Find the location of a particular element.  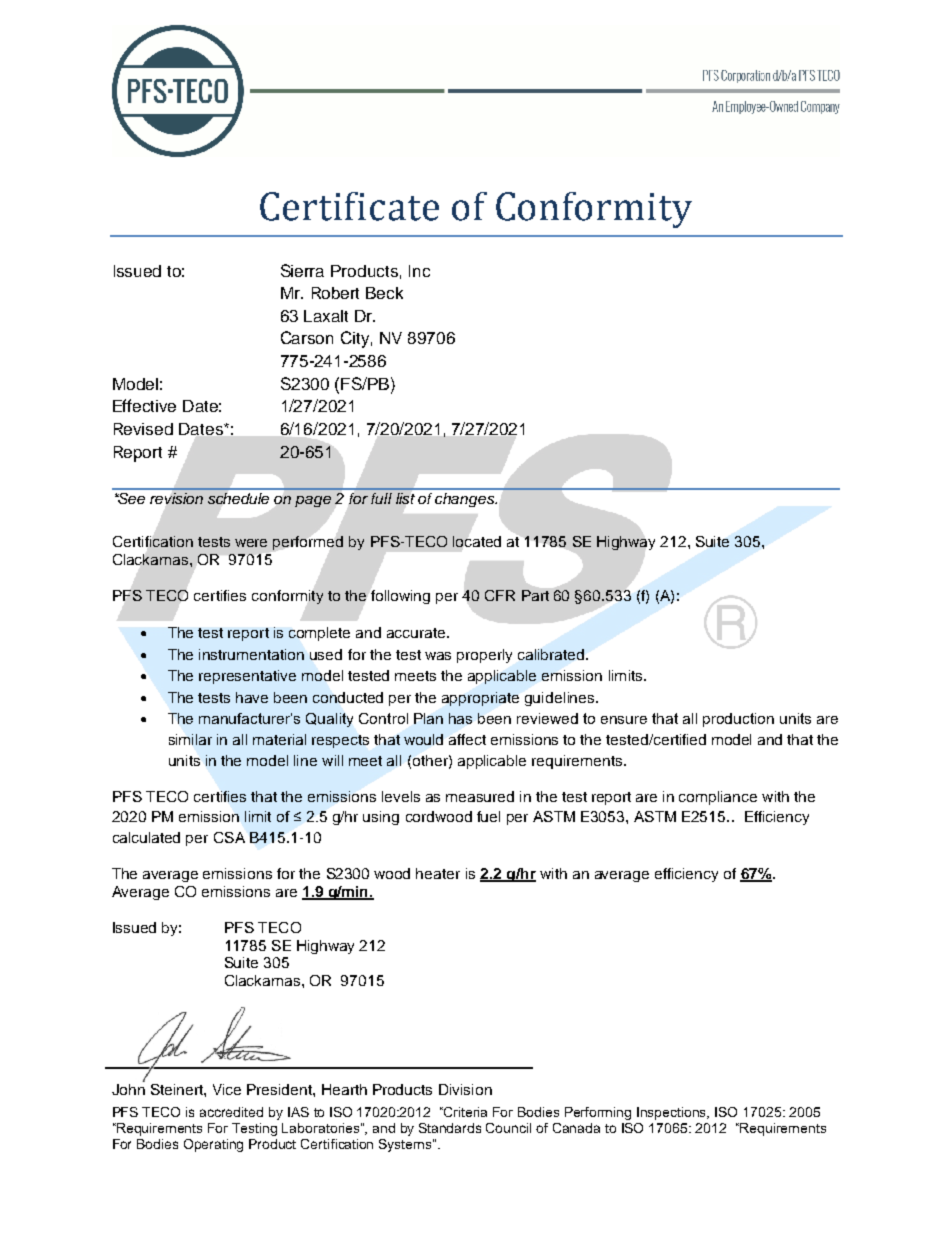

Standards is located at coordinates (450, 1128).
